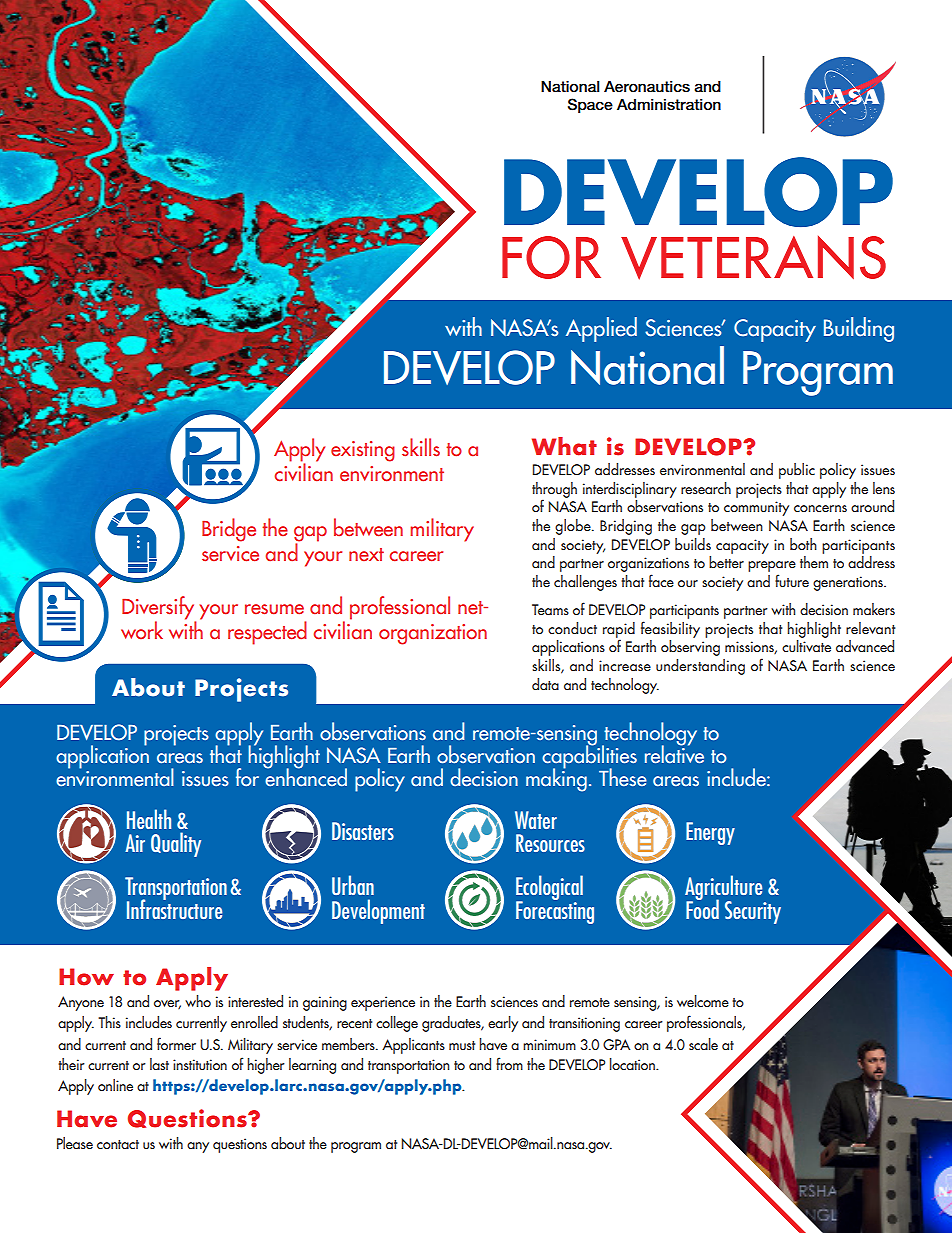 The height and width of the document is (1233, 952). I want to click on Space, so click(590, 105).
